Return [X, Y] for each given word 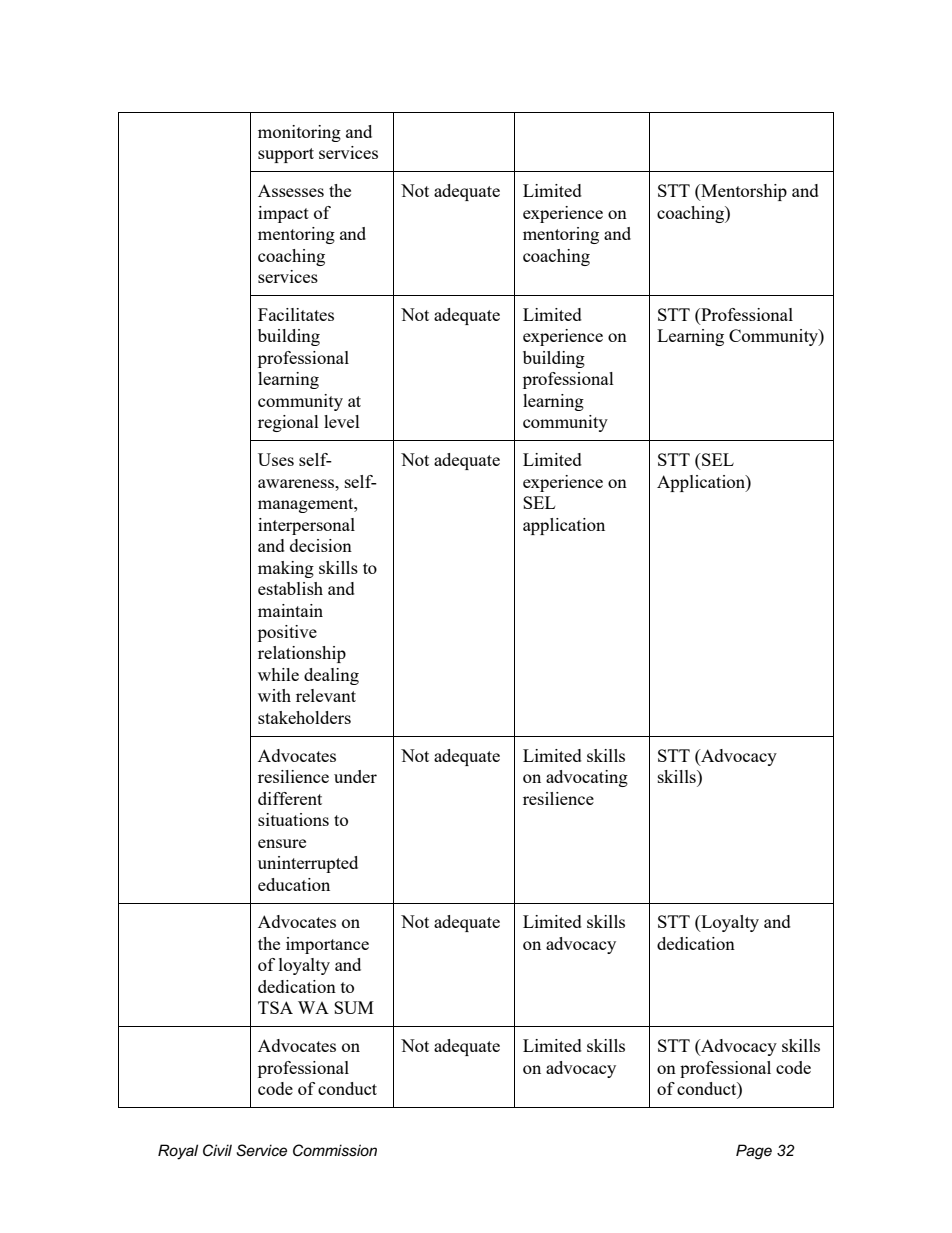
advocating [587, 778]
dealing [331, 676]
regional [288, 423]
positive [287, 633]
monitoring [299, 133]
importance [327, 945]
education [294, 884]
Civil [217, 1150]
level [342, 421]
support [286, 155]
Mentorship [743, 192]
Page [754, 1152]
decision [321, 545]
